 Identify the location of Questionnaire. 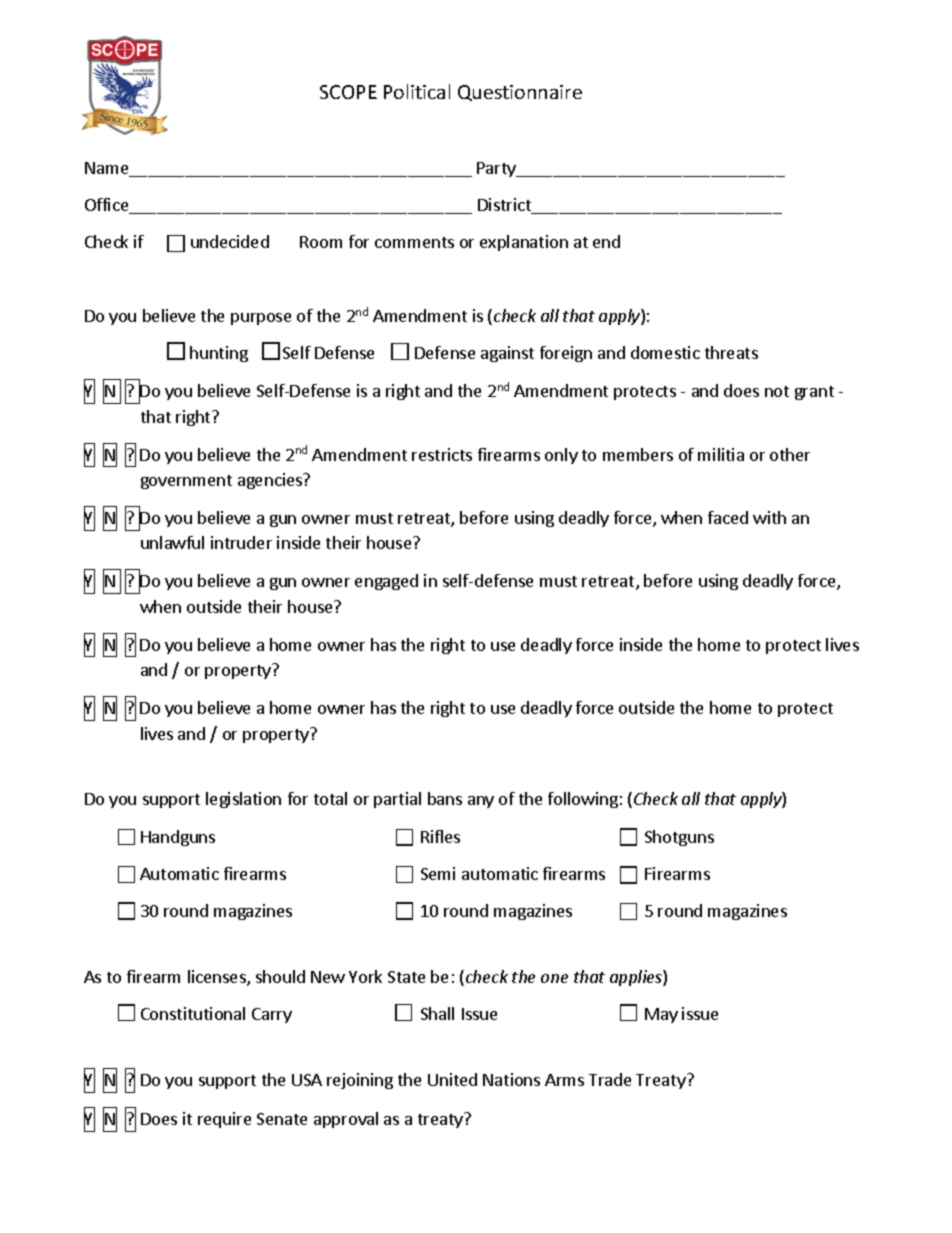
(520, 93).
